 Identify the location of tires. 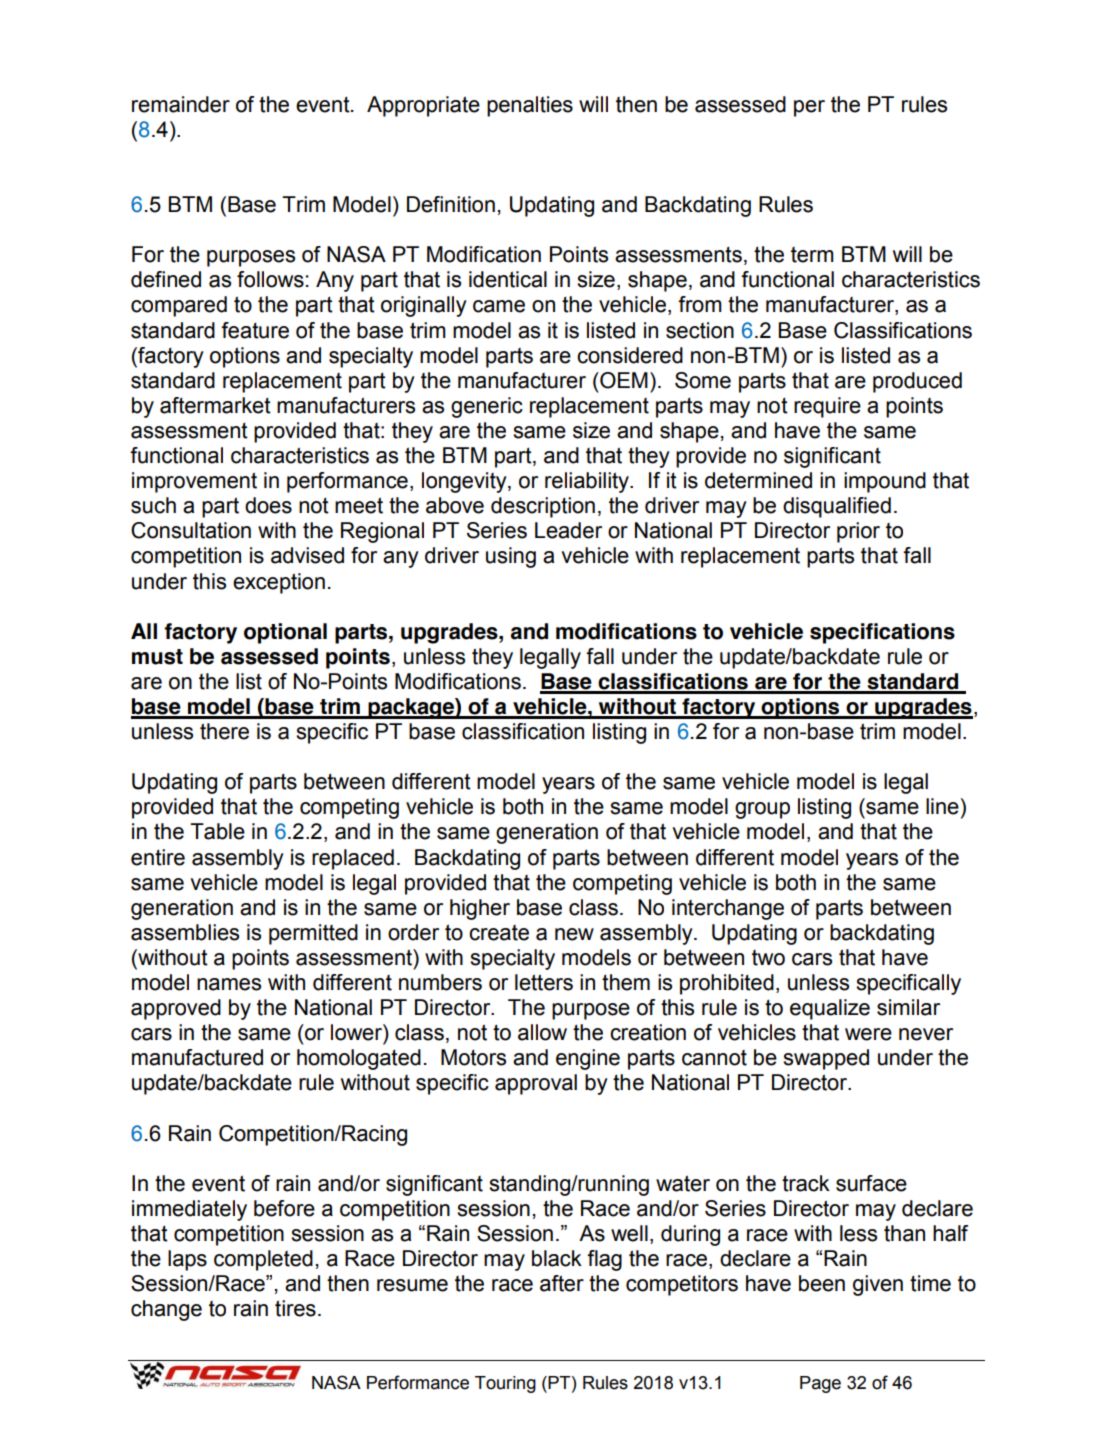
(295, 1308).
